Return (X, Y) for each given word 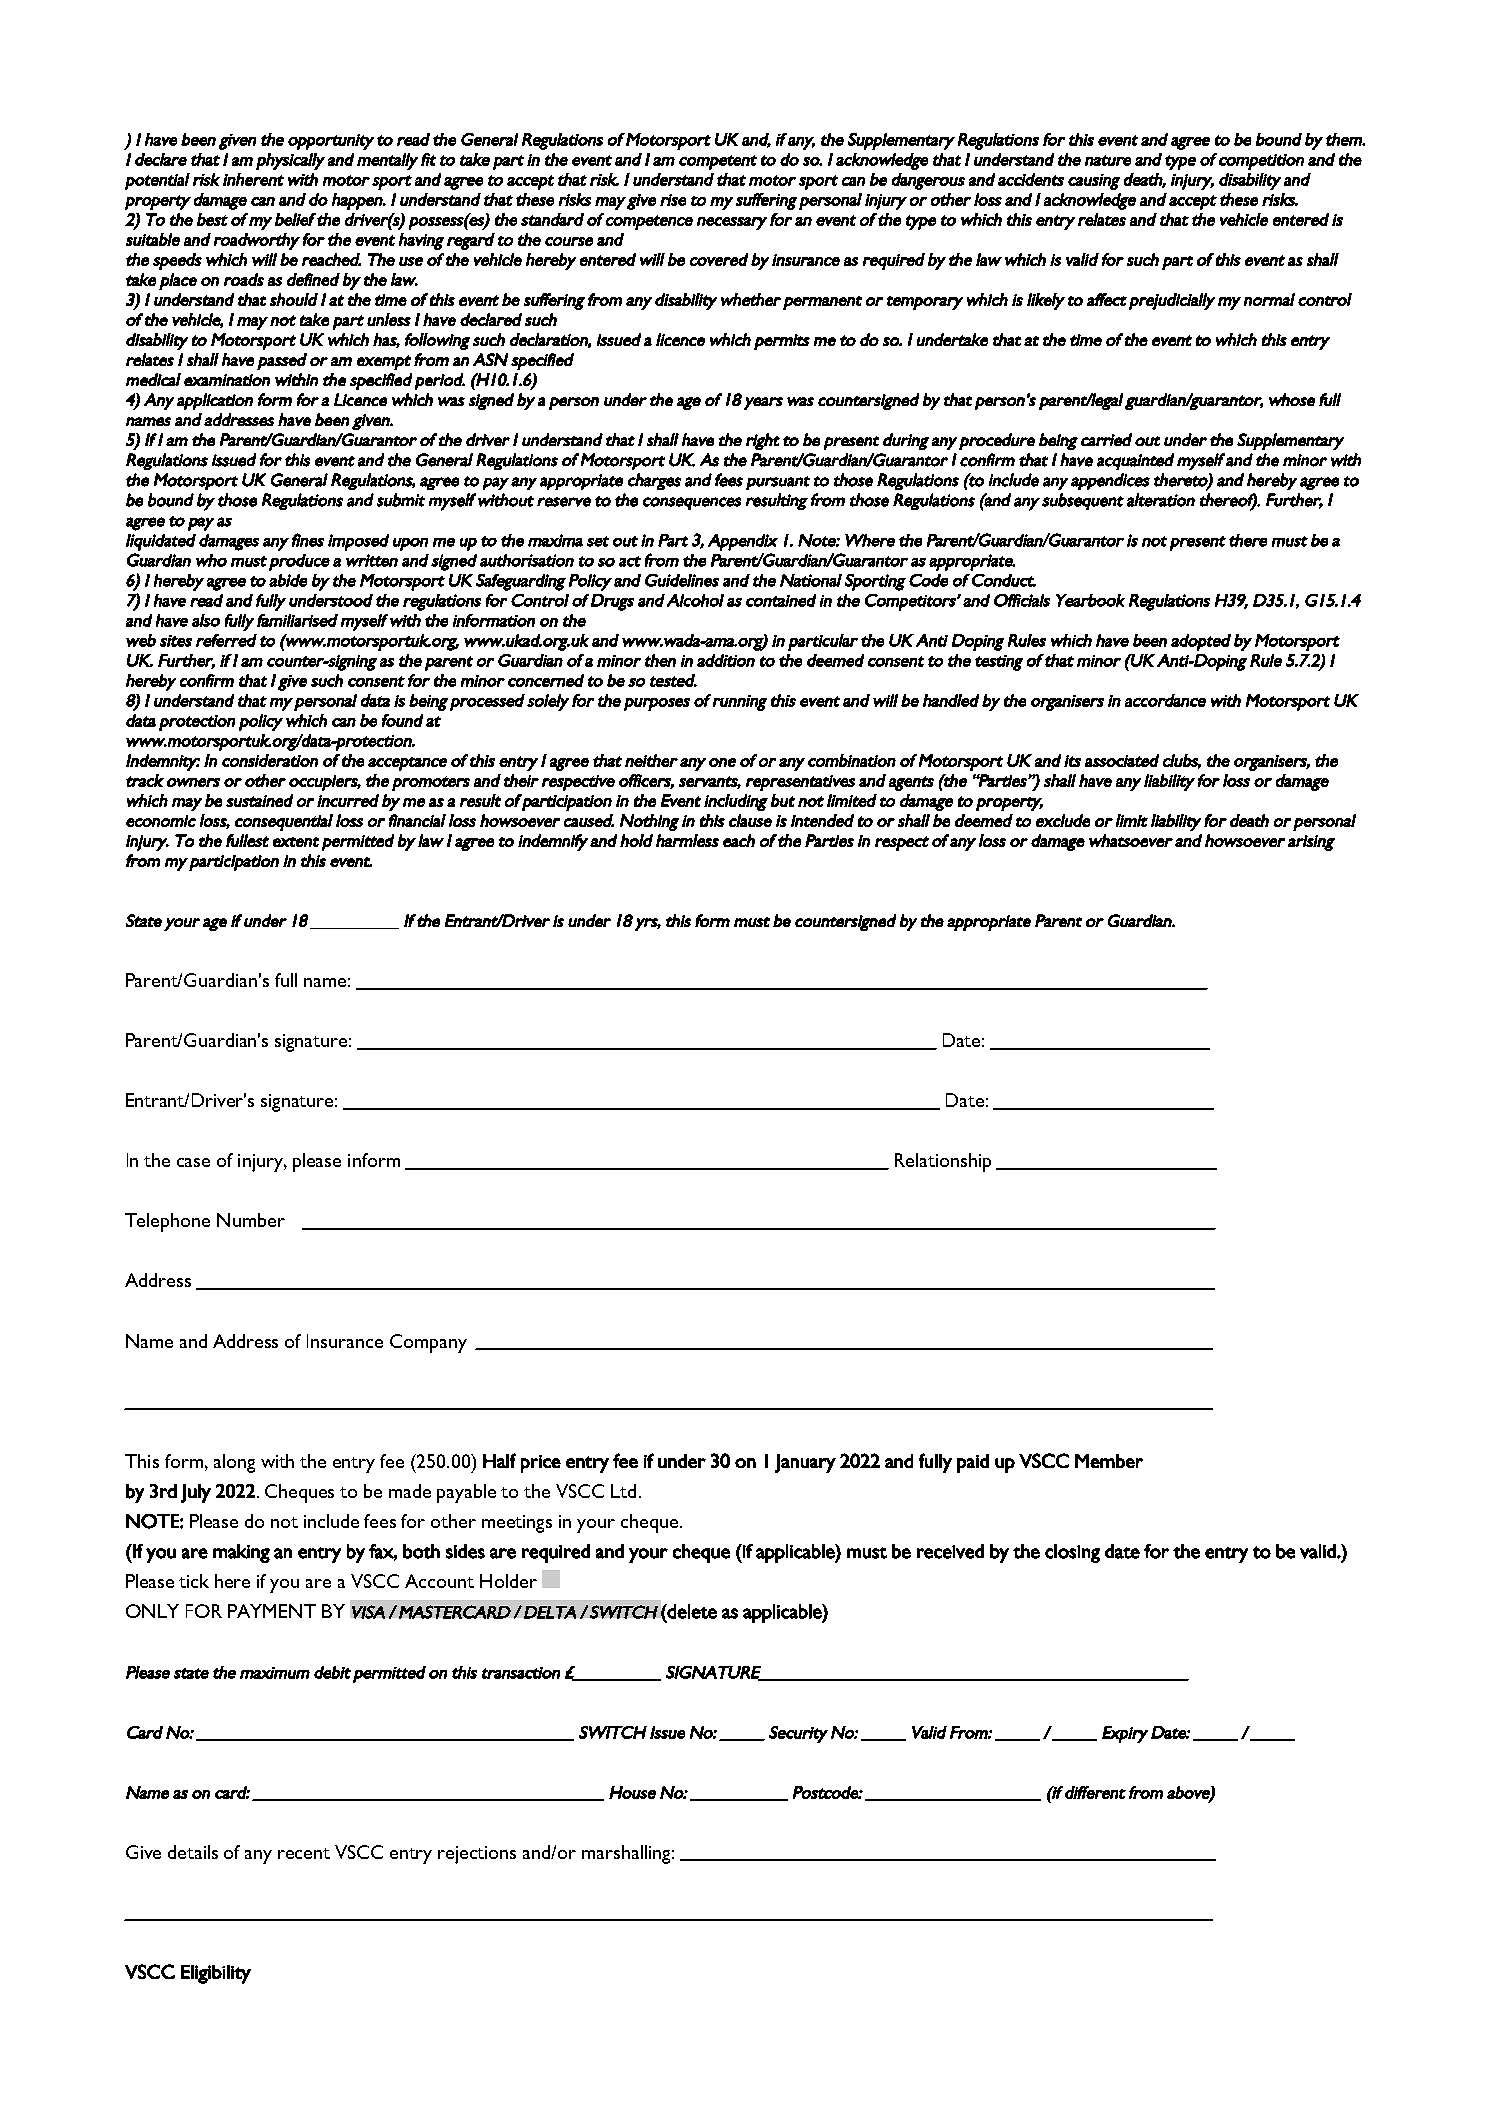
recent (304, 1853)
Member (1109, 1461)
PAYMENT (272, 1611)
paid (973, 1463)
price (541, 1464)
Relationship (943, 1162)
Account (439, 1581)
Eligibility (216, 1974)
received (950, 1551)
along (234, 1463)
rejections (477, 1855)
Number (251, 1220)
